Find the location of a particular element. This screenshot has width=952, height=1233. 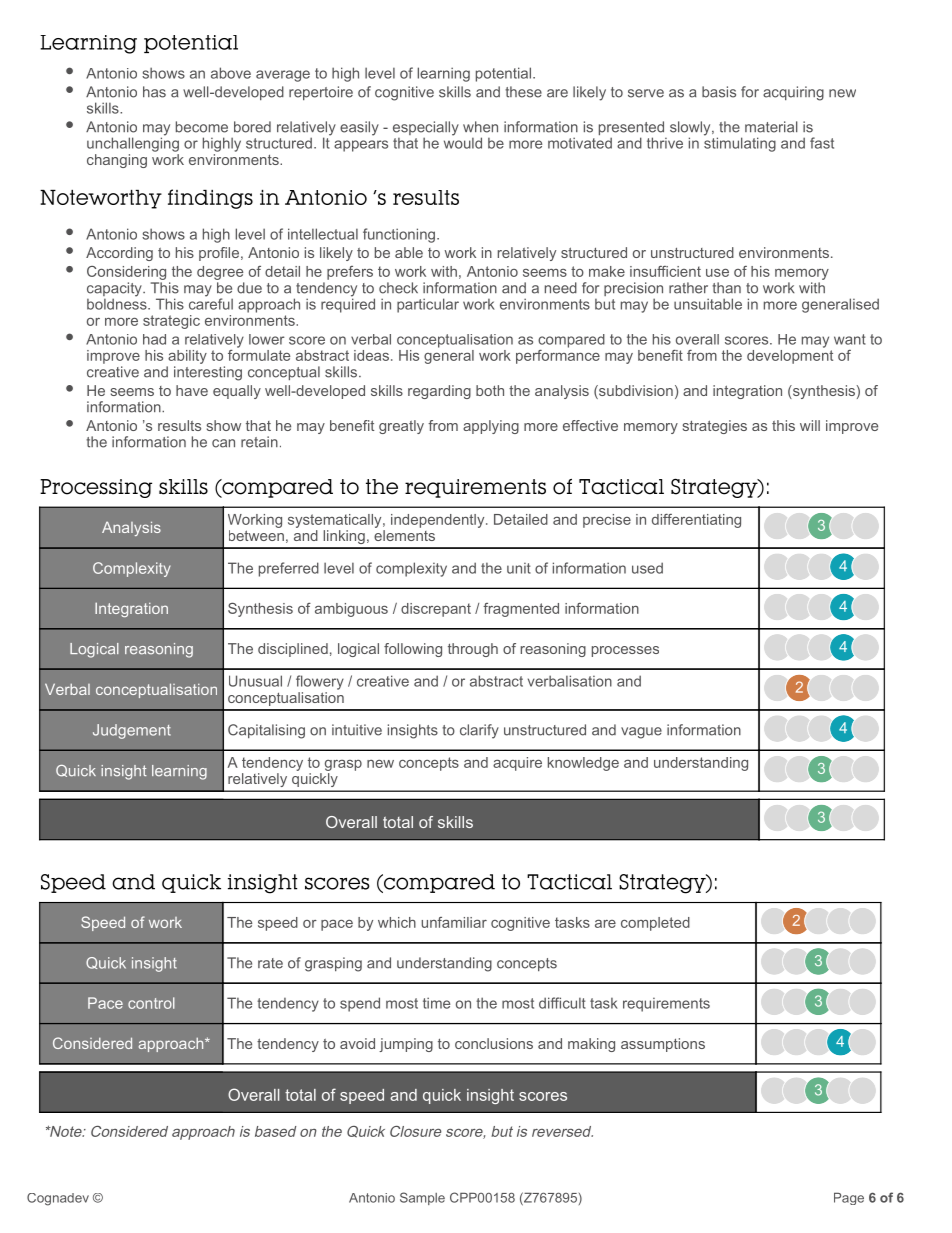

through is located at coordinates (473, 650).
